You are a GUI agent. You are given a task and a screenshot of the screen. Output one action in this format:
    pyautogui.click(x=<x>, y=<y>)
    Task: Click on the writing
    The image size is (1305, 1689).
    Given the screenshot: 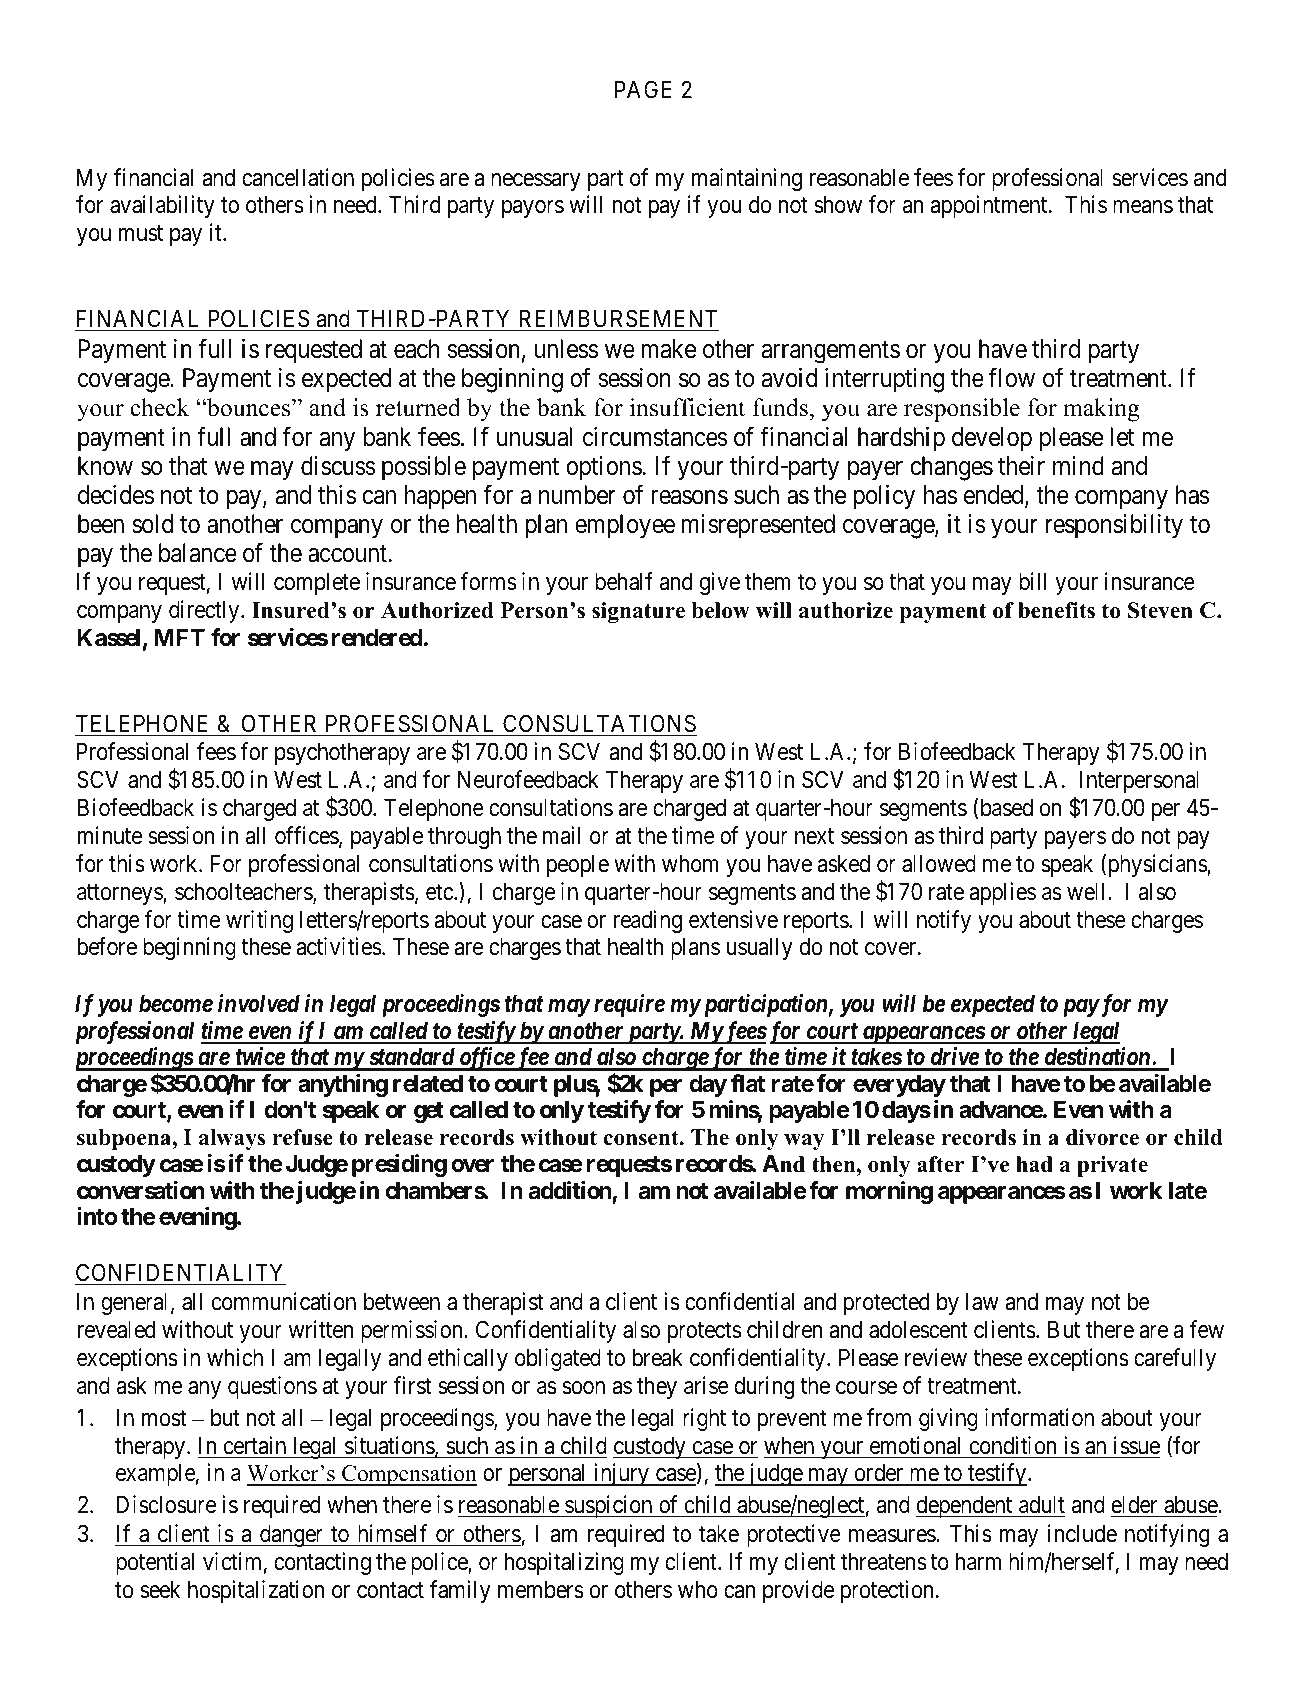 What is the action you would take?
    pyautogui.click(x=259, y=921)
